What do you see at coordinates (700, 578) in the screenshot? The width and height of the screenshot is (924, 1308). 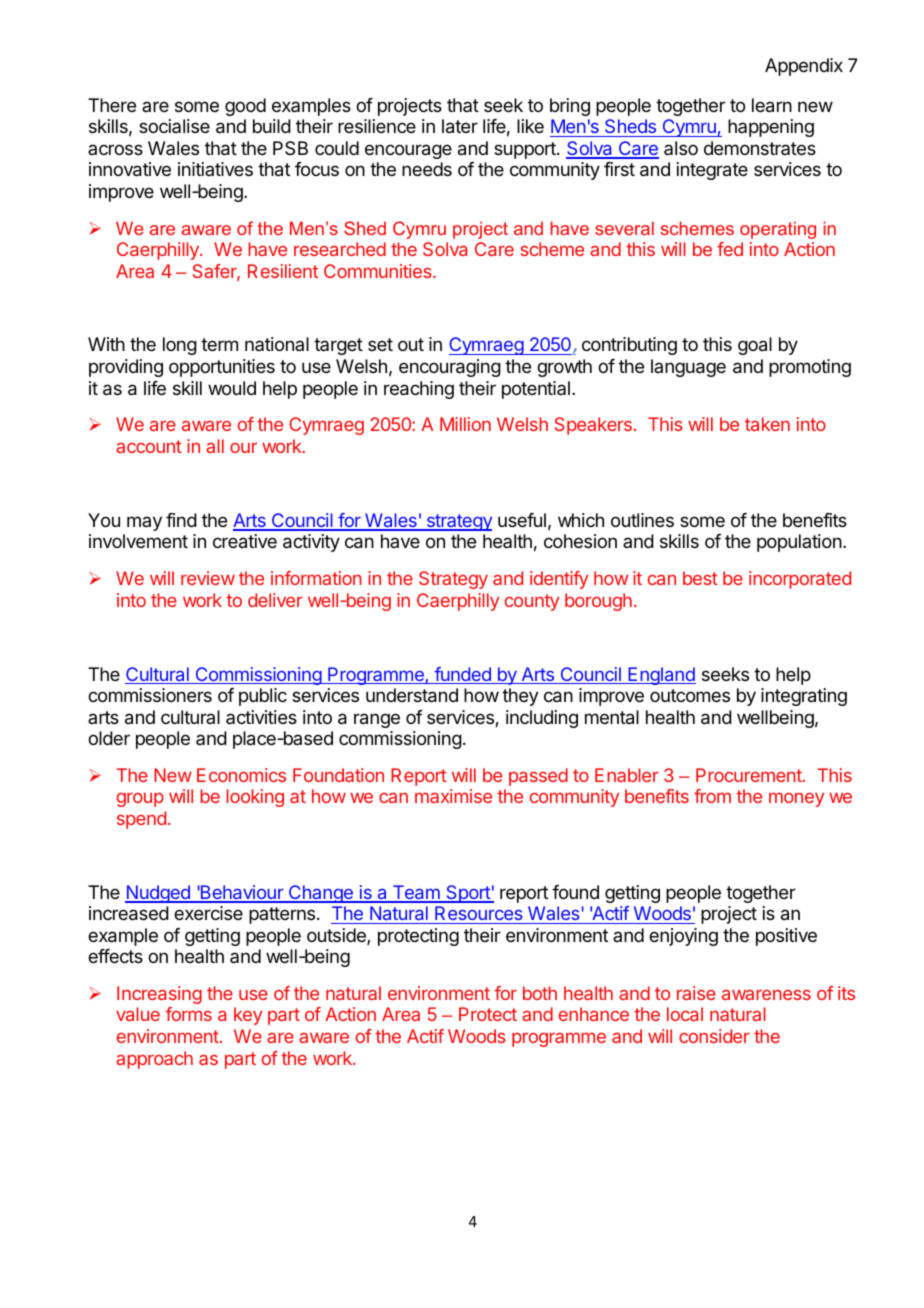 I see `best` at bounding box center [700, 578].
